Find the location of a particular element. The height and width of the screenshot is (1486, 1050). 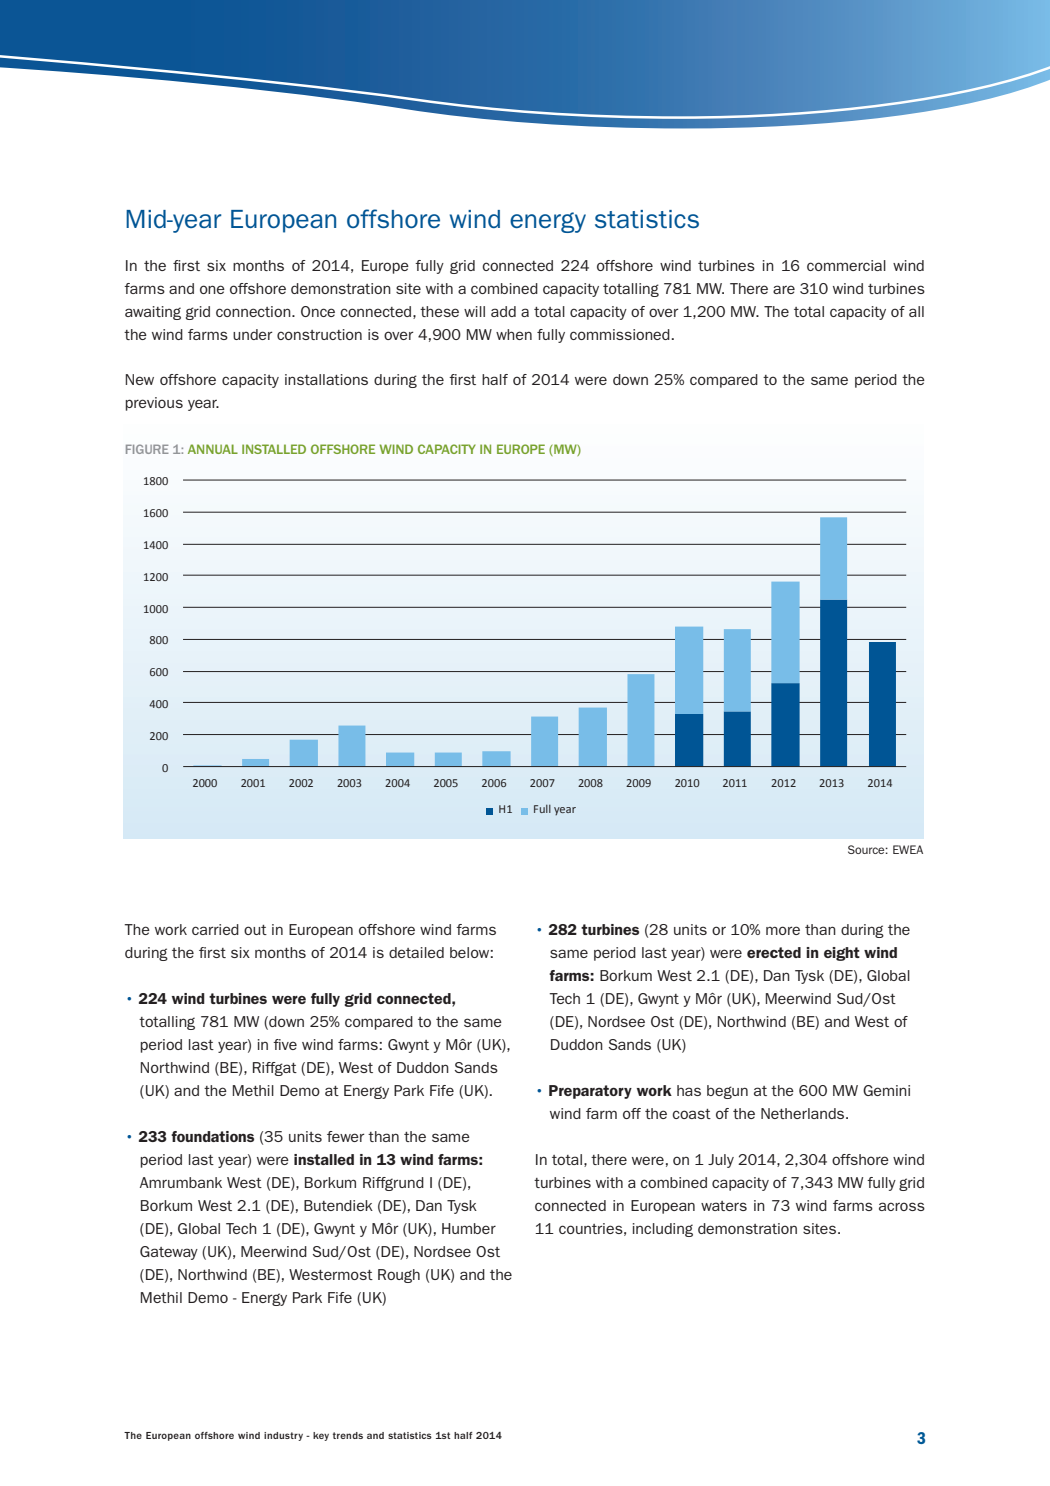

detailed is located at coordinates (416, 952).
